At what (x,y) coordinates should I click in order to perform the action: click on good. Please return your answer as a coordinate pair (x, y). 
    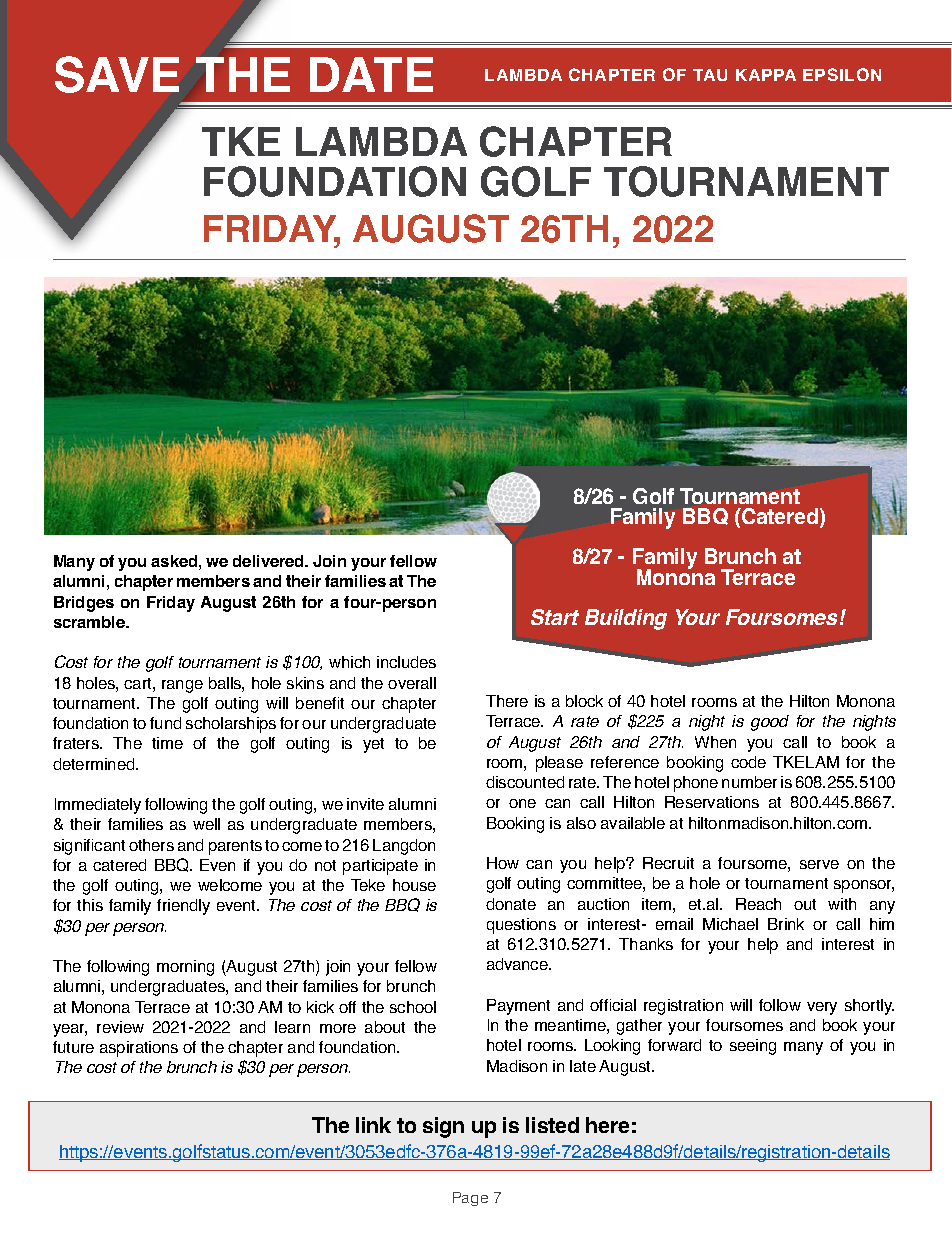
    Looking at the image, I should click on (770, 723).
